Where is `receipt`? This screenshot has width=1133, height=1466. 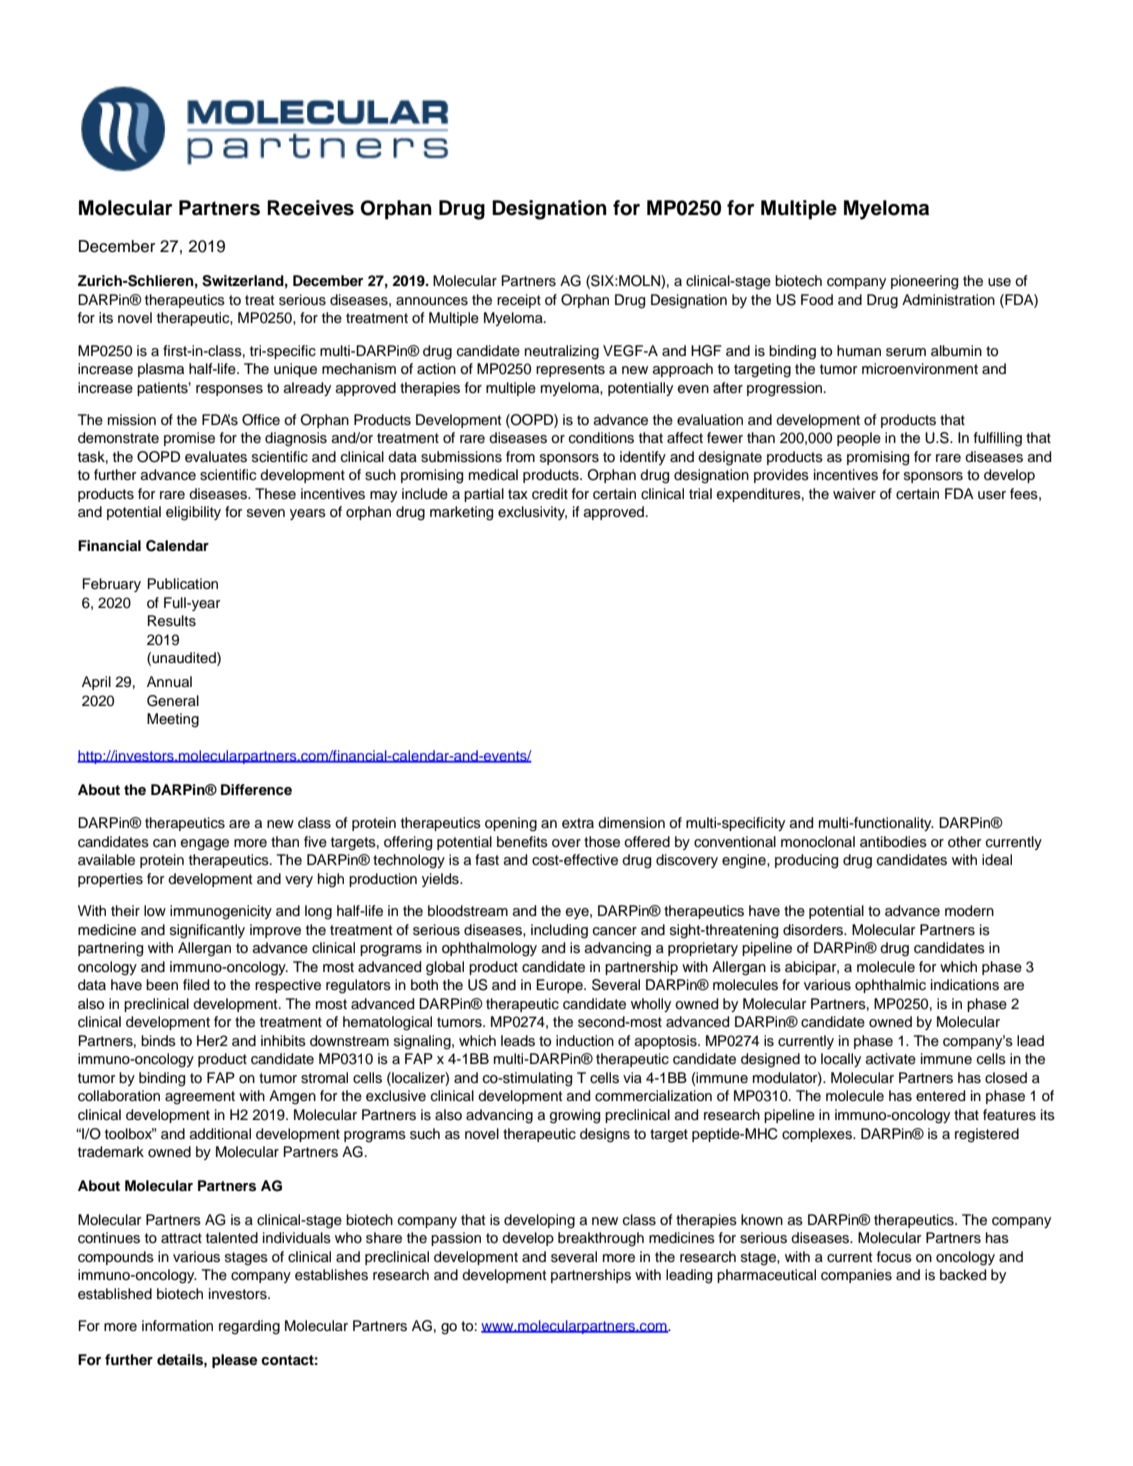
receipt is located at coordinates (519, 301).
